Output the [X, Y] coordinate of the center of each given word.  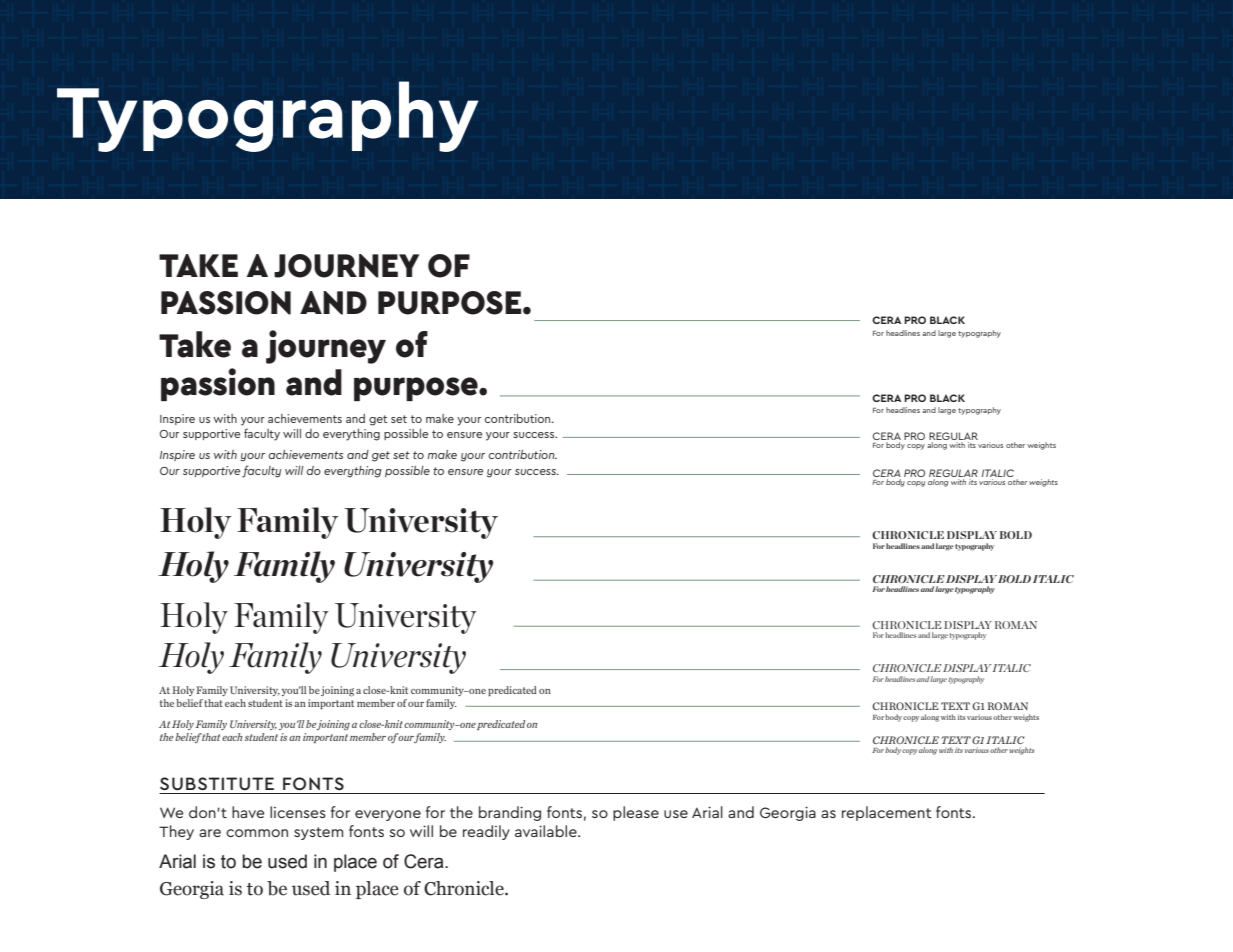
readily [486, 832]
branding [510, 813]
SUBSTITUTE [217, 783]
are [210, 833]
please [636, 813]
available [547, 831]
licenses [298, 812]
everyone [388, 815]
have [248, 812]
